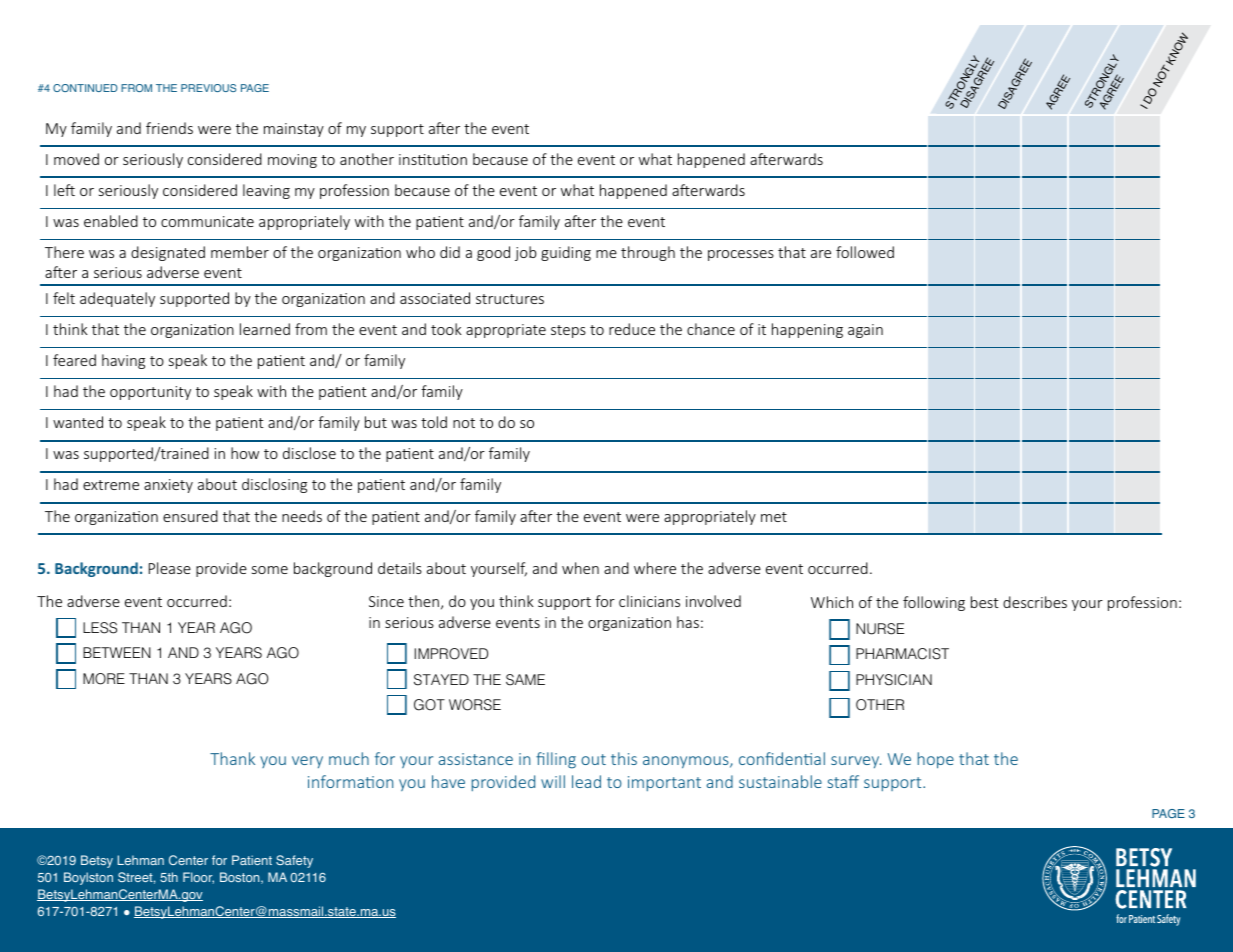 This screenshot has height=952, width=1233. I want to click on told, so click(434, 422).
